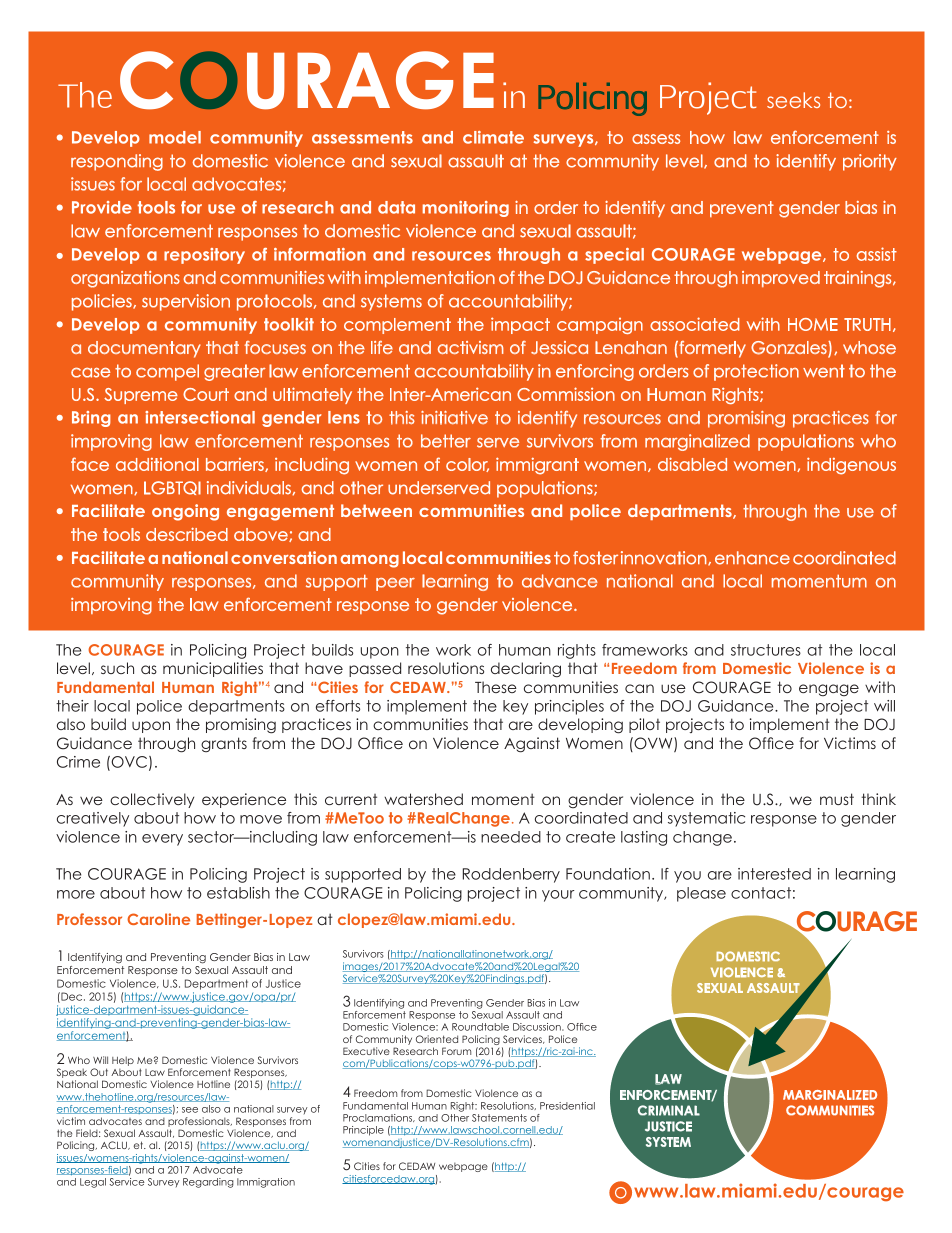 The width and height of the image is (952, 1233). What do you see at coordinates (669, 1110) in the image?
I see `CRIMINAL` at bounding box center [669, 1110].
